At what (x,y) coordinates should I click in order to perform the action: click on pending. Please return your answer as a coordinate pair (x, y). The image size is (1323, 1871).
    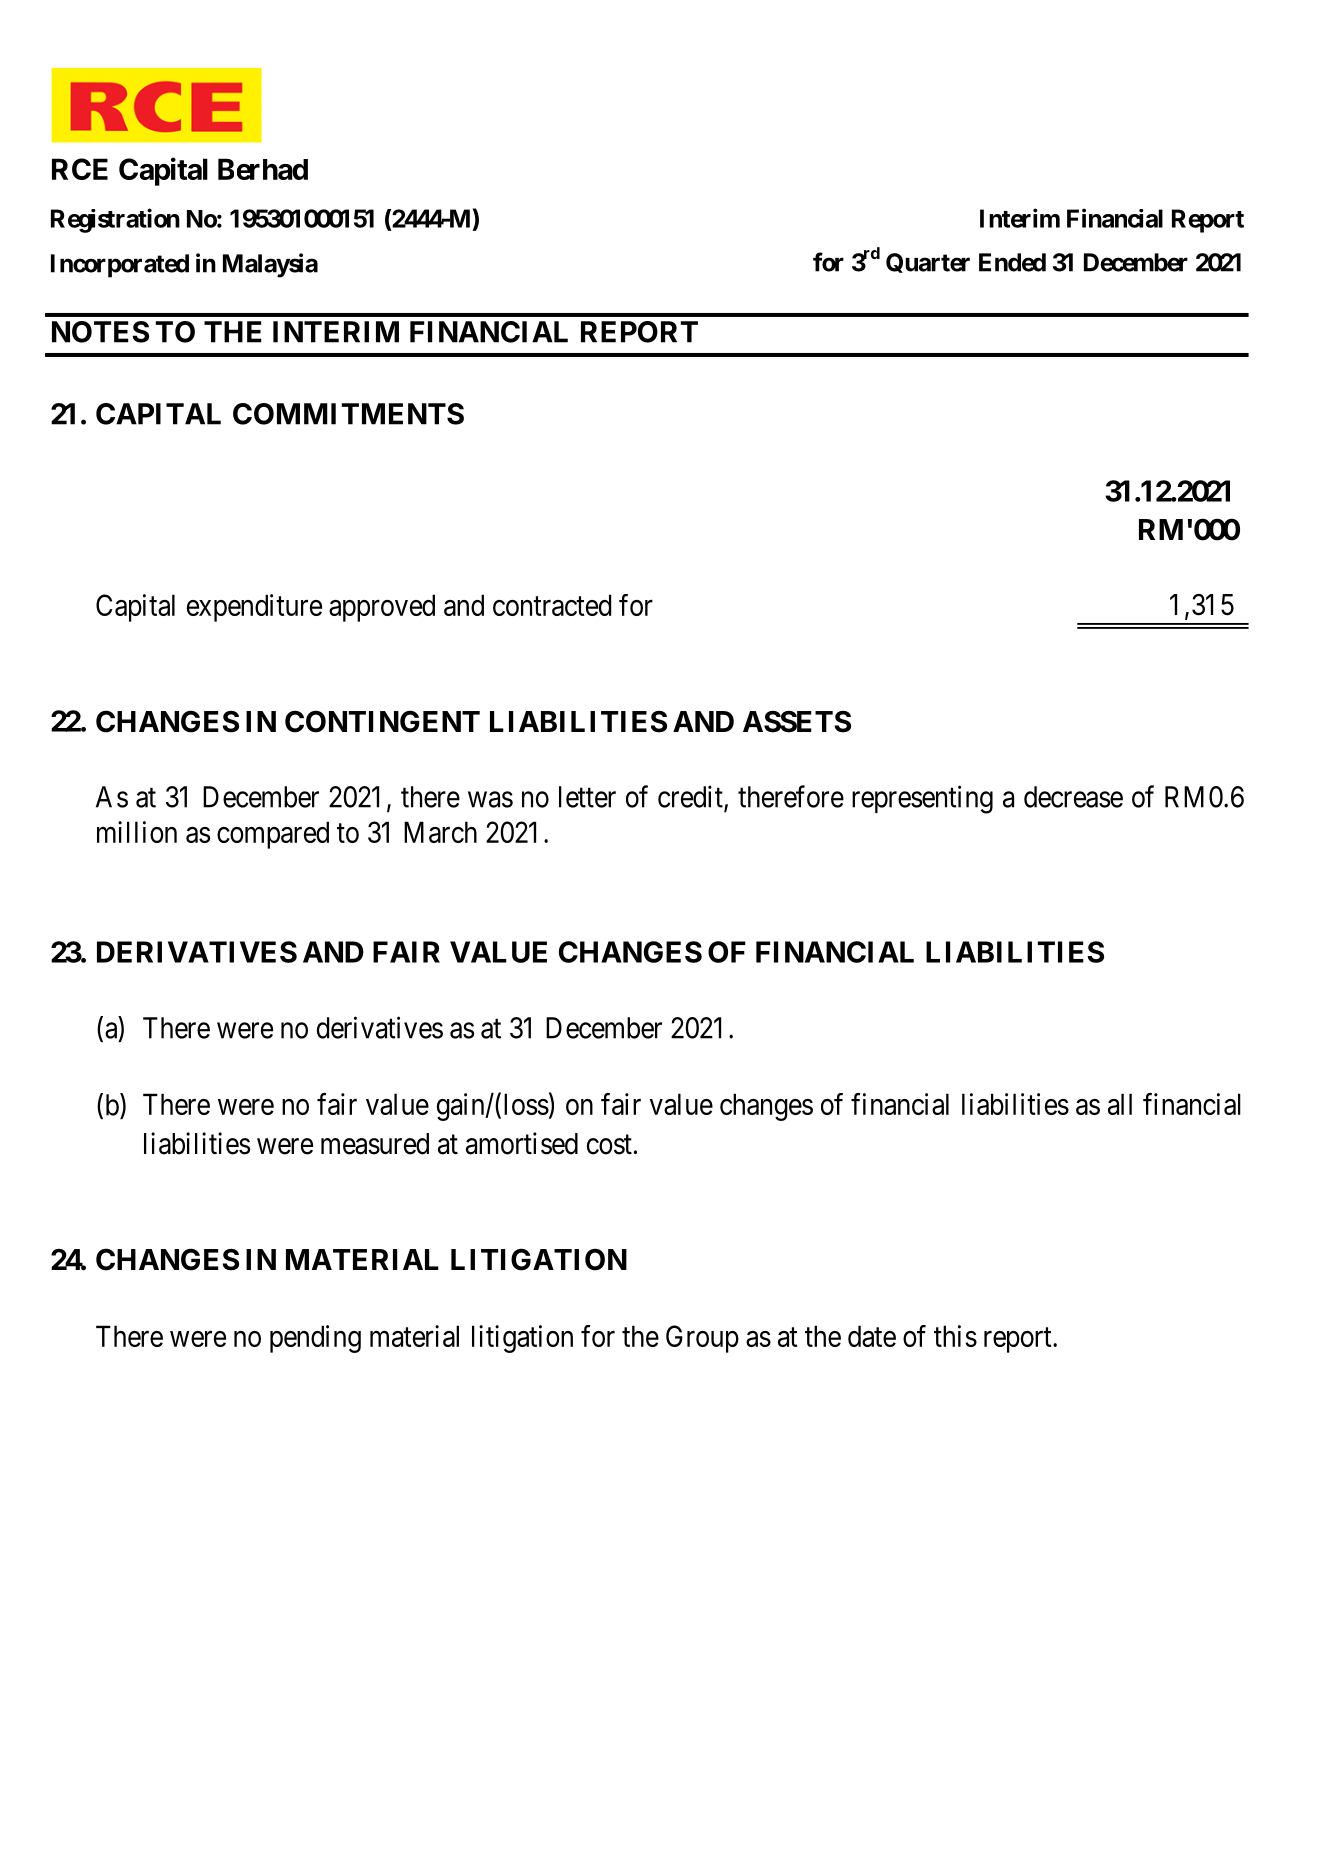
    Looking at the image, I should click on (315, 1339).
